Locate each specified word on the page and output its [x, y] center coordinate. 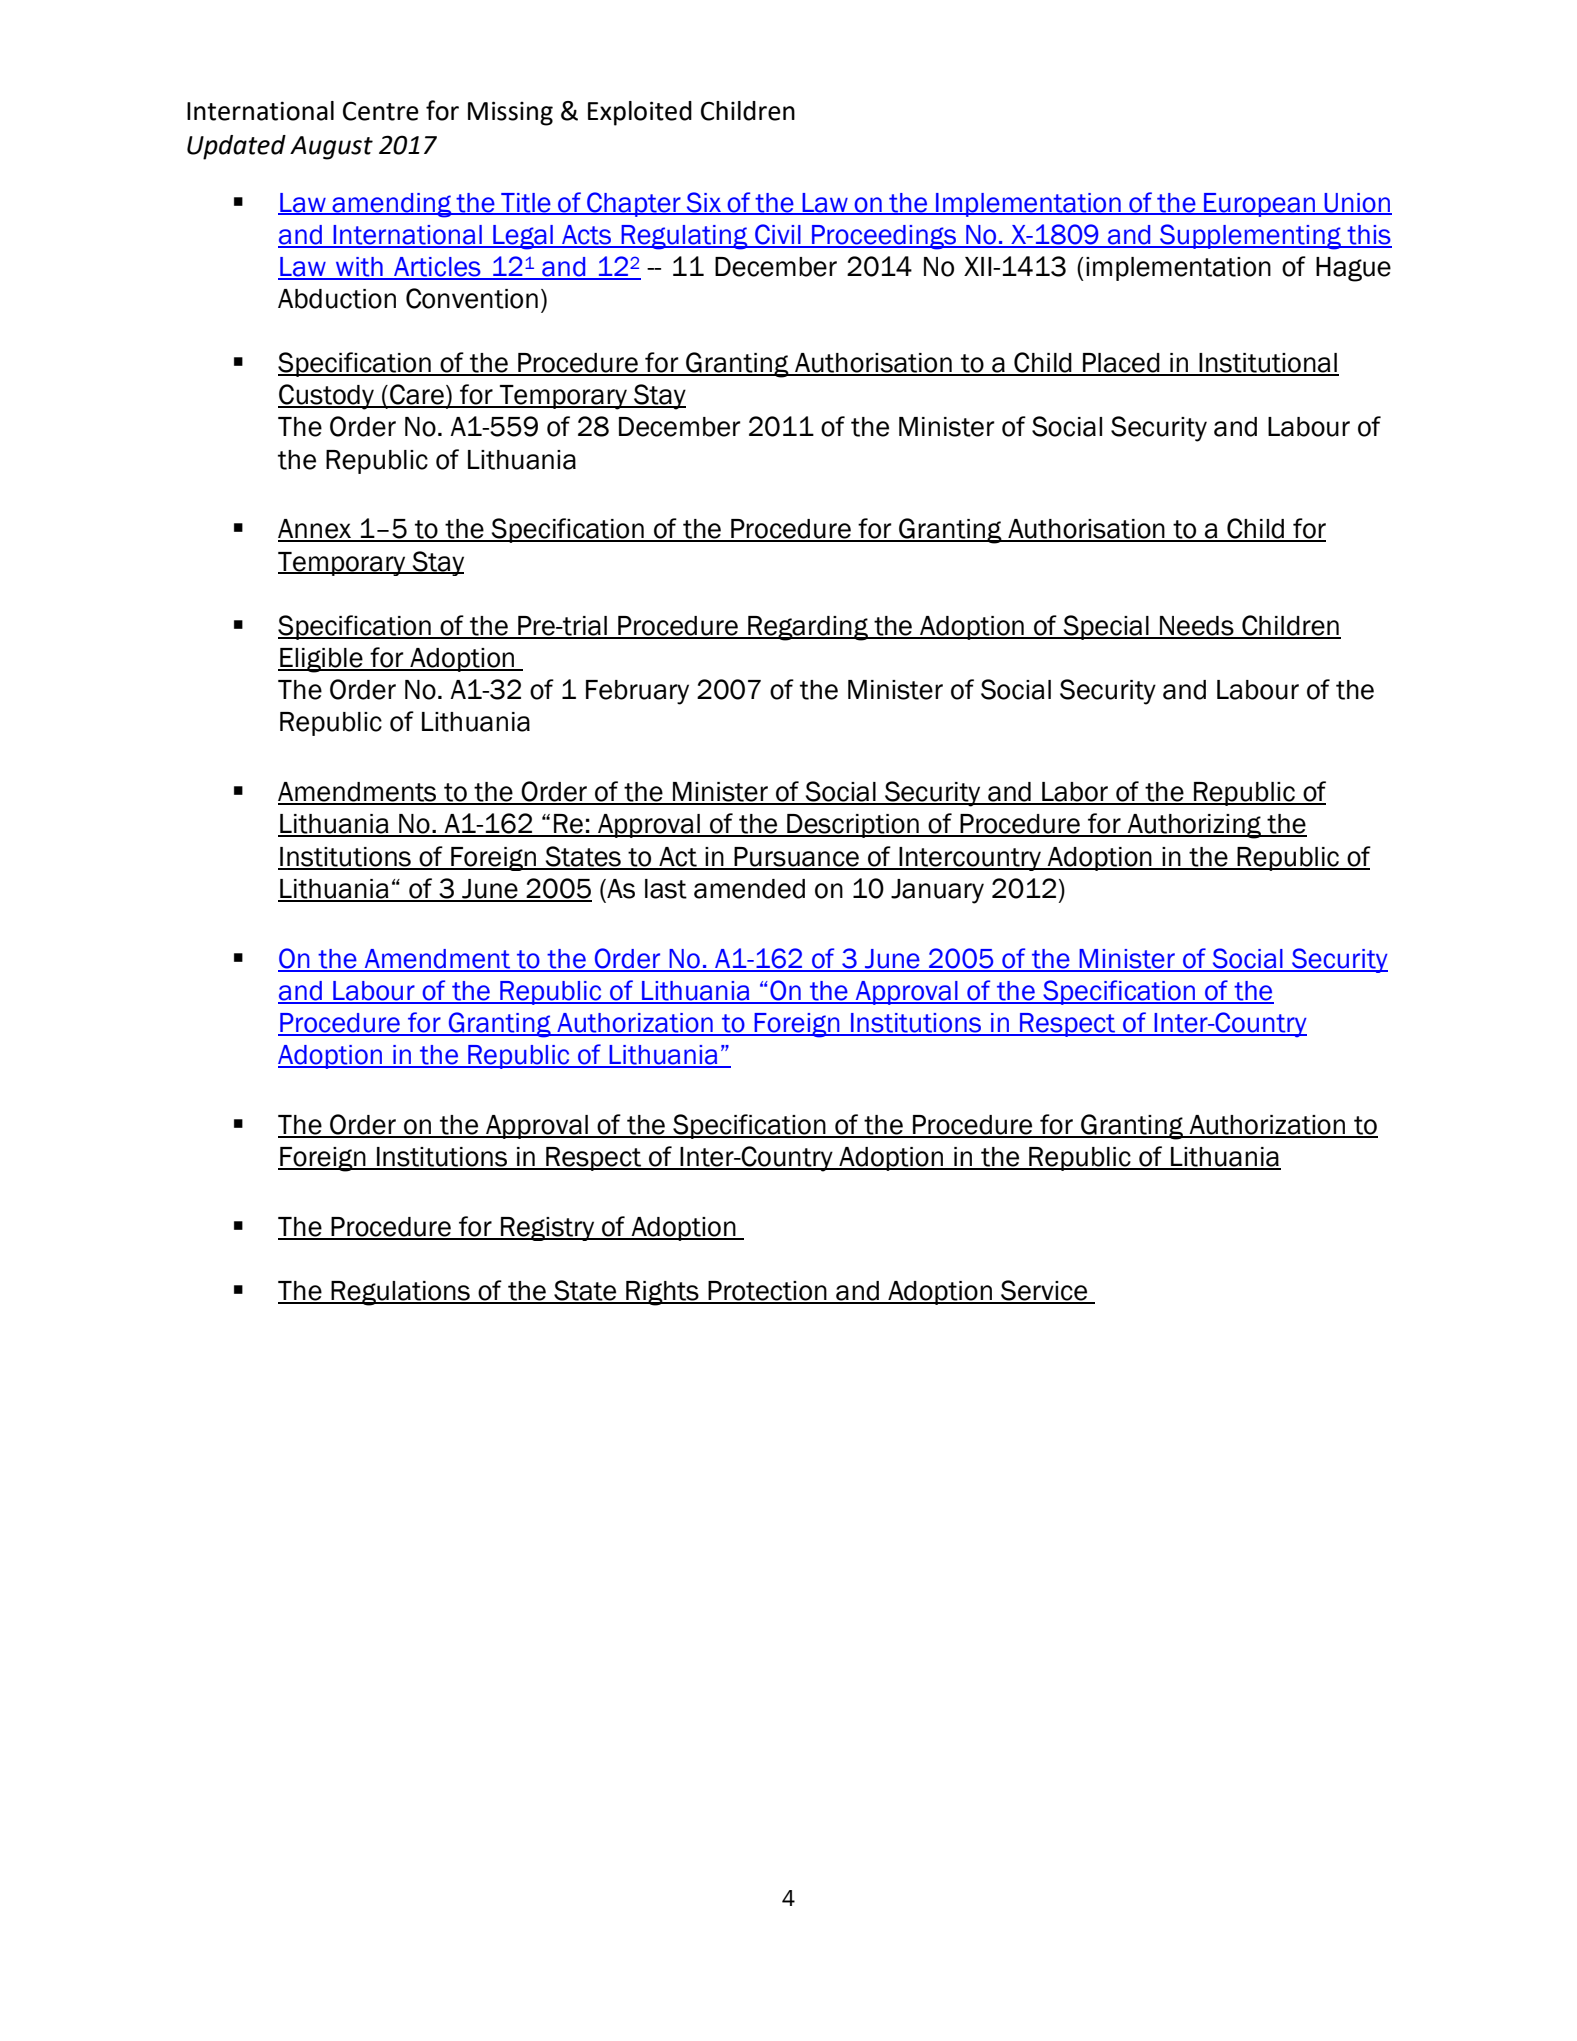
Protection [767, 1292]
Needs [1197, 627]
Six [704, 203]
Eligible [321, 660]
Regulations [401, 1293]
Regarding [808, 628]
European [1260, 205]
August [331, 148]
